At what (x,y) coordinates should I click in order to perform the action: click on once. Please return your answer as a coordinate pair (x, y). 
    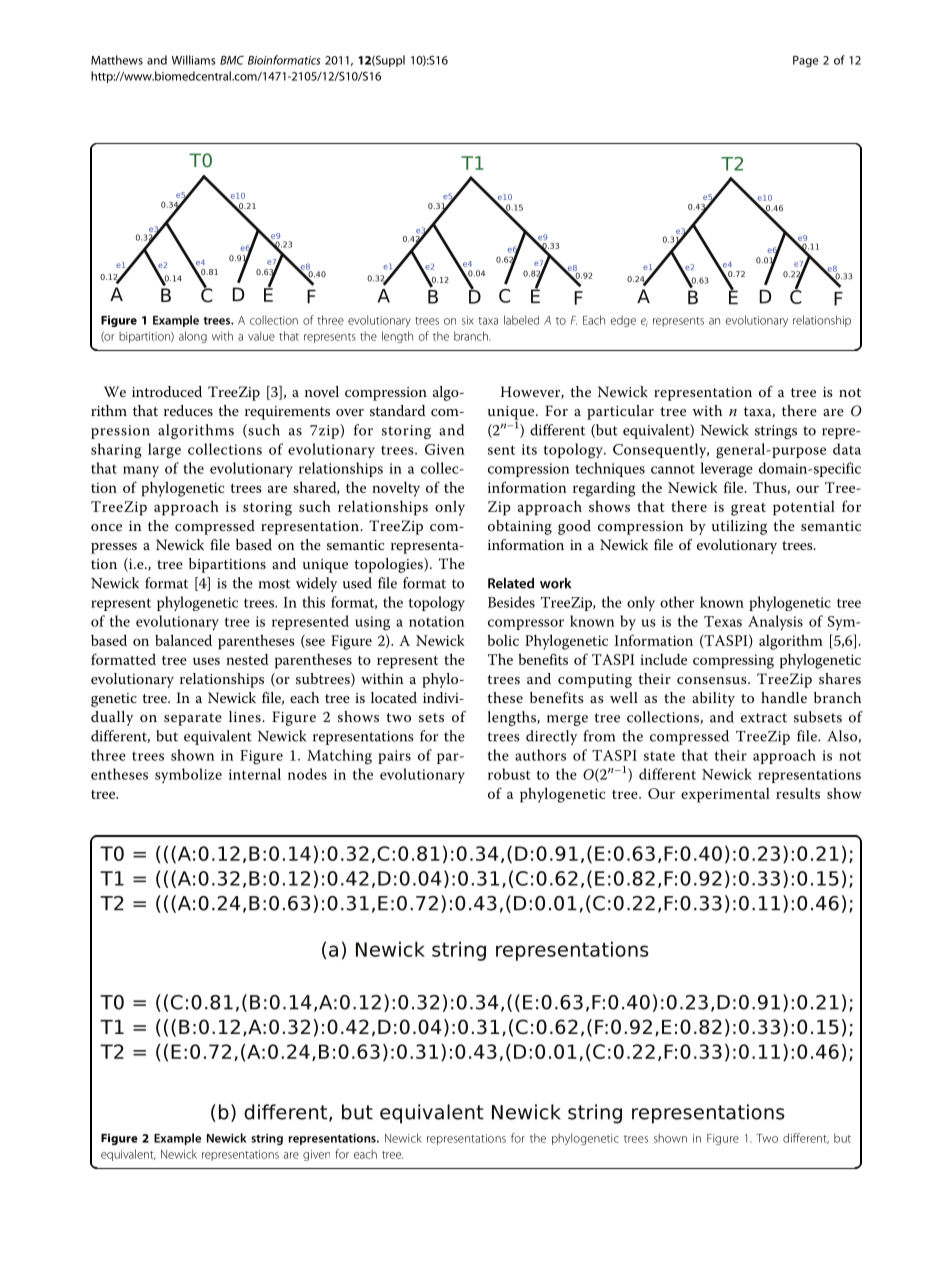
    Looking at the image, I should click on (106, 527).
